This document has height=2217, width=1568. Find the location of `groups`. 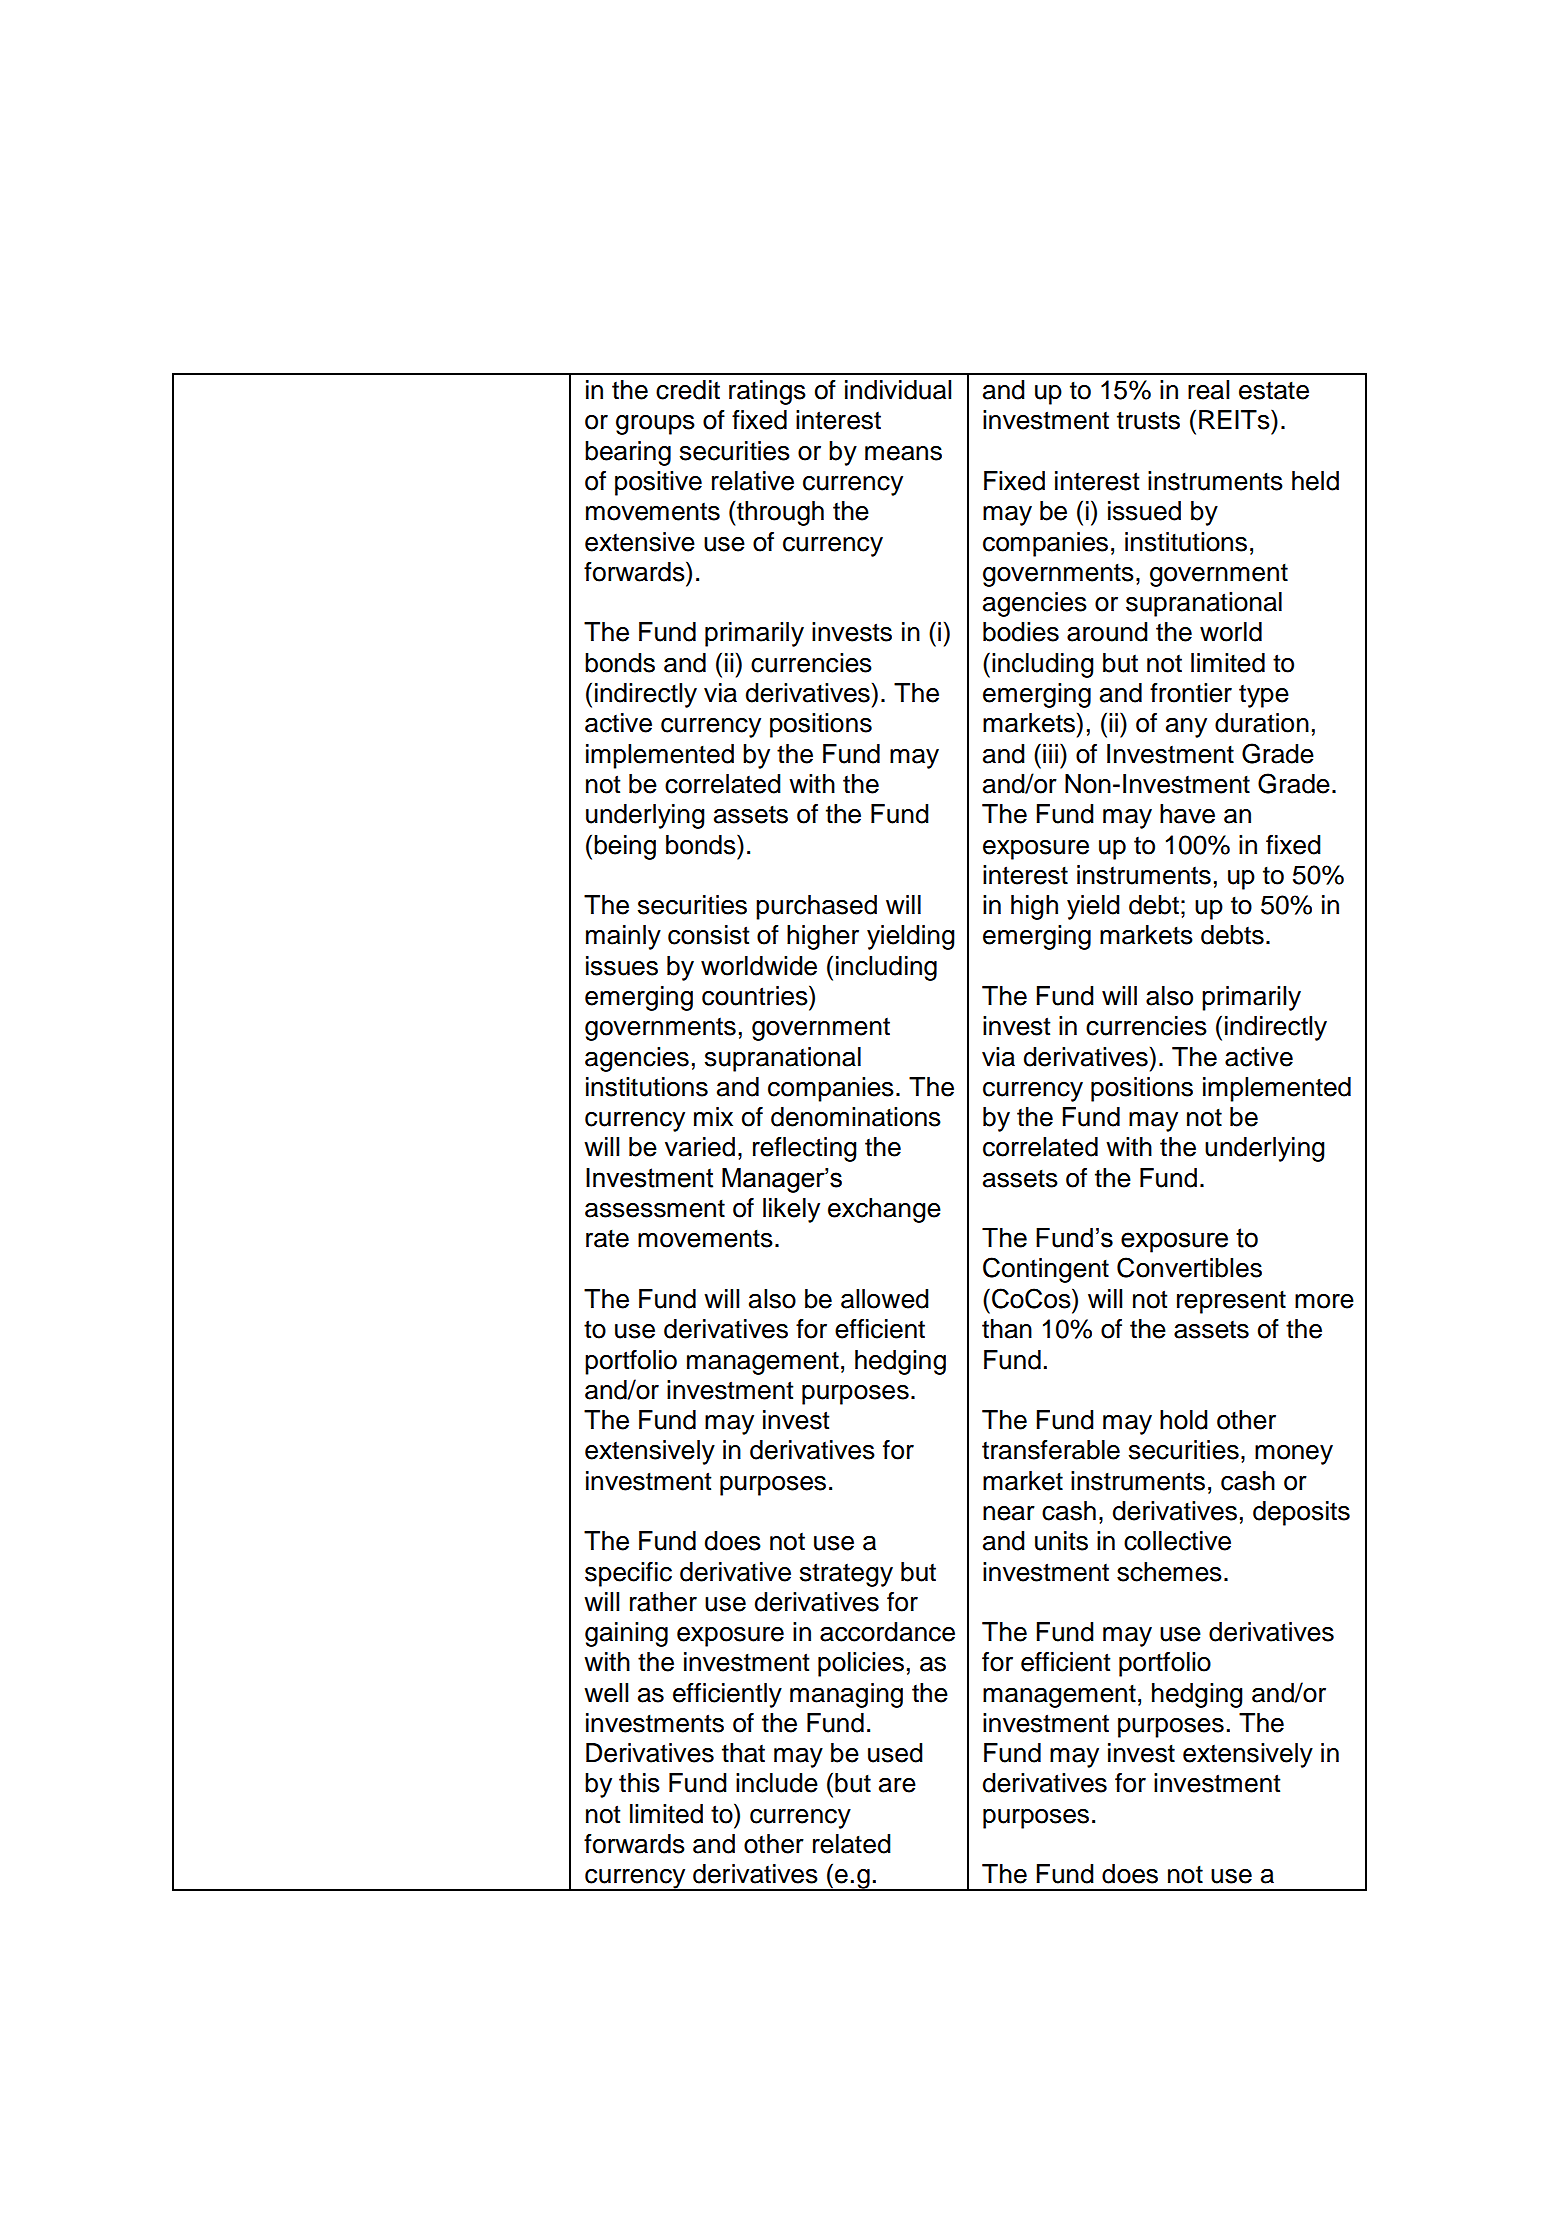

groups is located at coordinates (655, 425).
